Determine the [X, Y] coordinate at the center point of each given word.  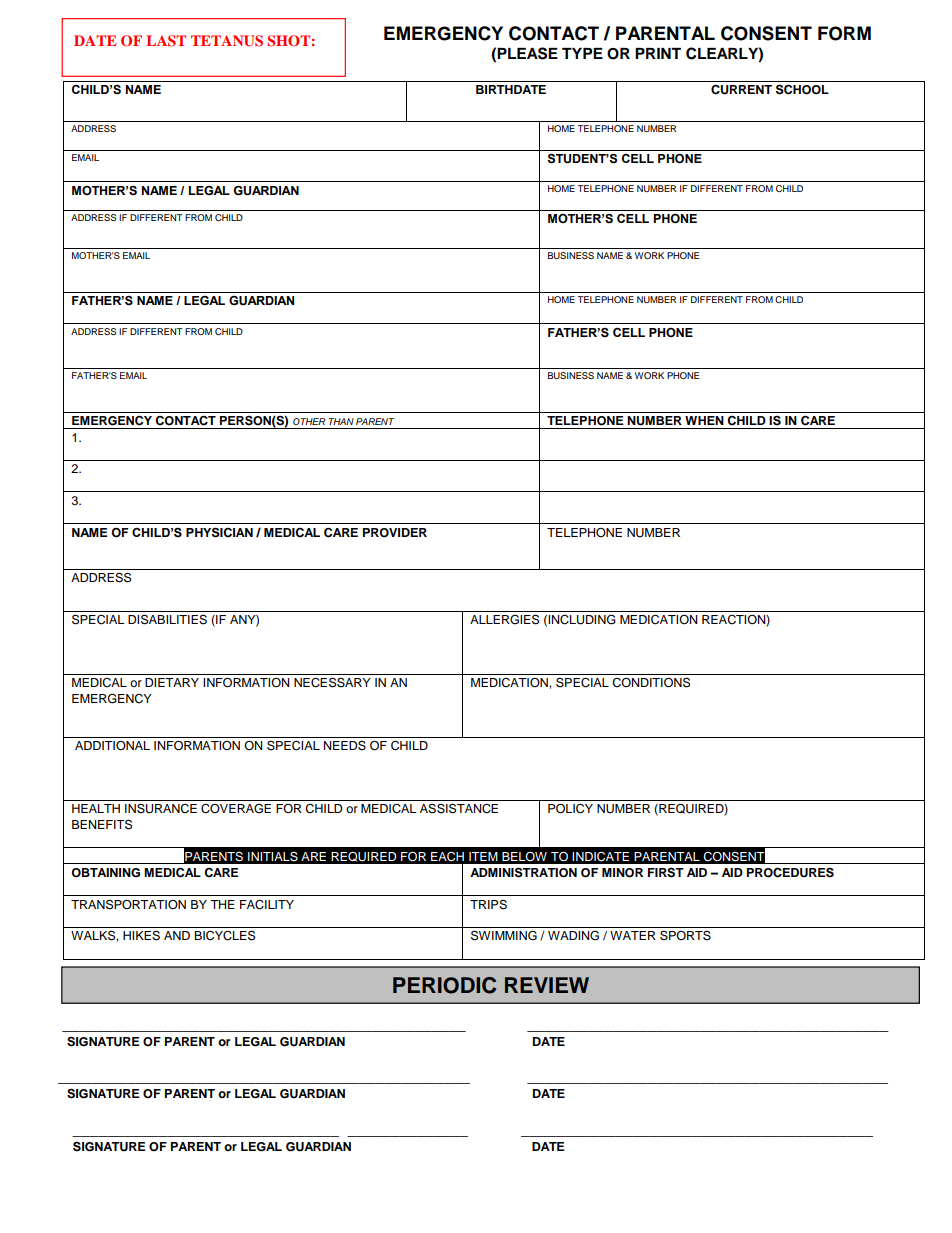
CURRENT [741, 89]
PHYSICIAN [219, 532]
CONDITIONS [651, 682]
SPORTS [685, 935]
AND [177, 935]
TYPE [582, 53]
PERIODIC [444, 985]
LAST [166, 41]
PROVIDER [395, 533]
